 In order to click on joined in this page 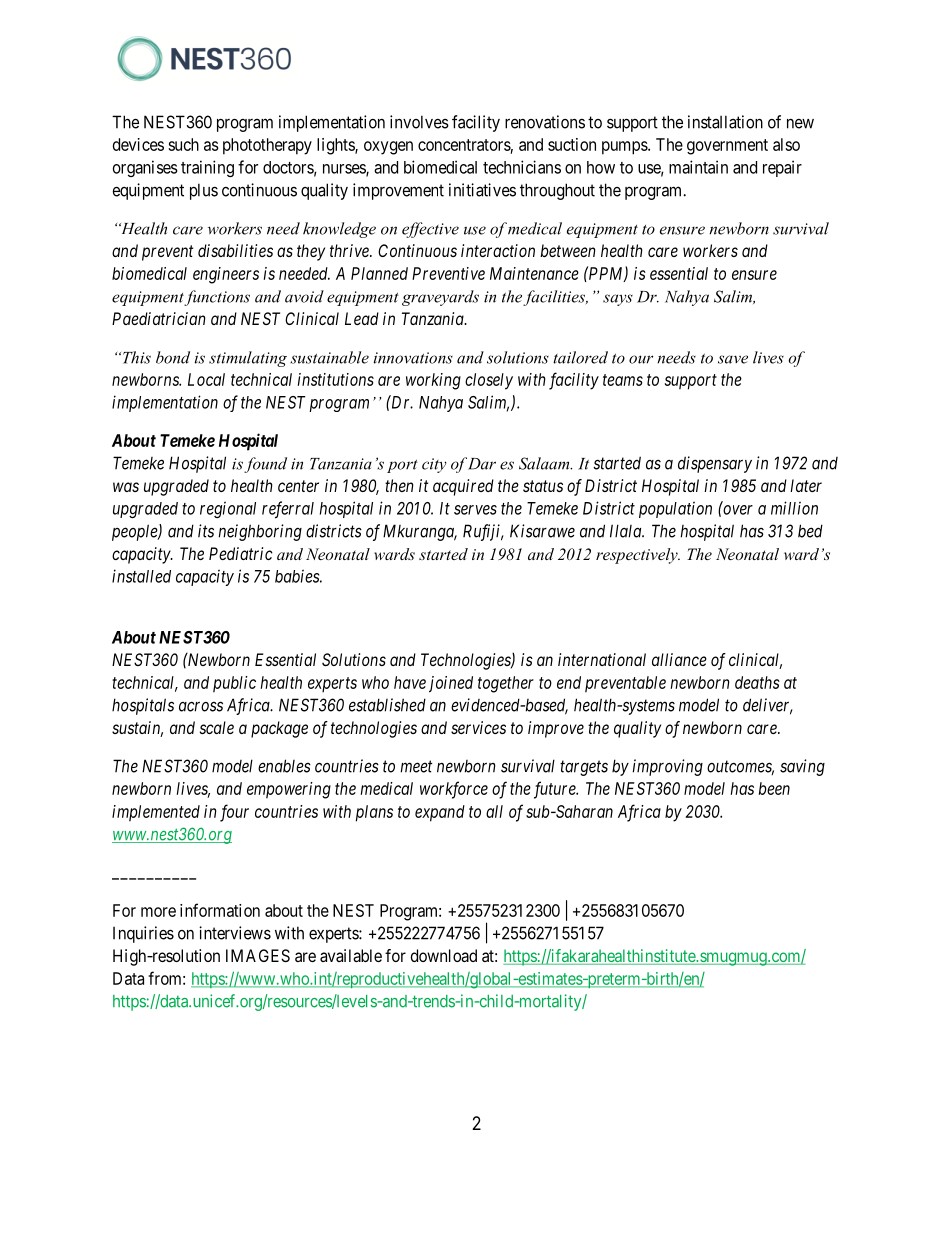, I will do `click(451, 684)`.
